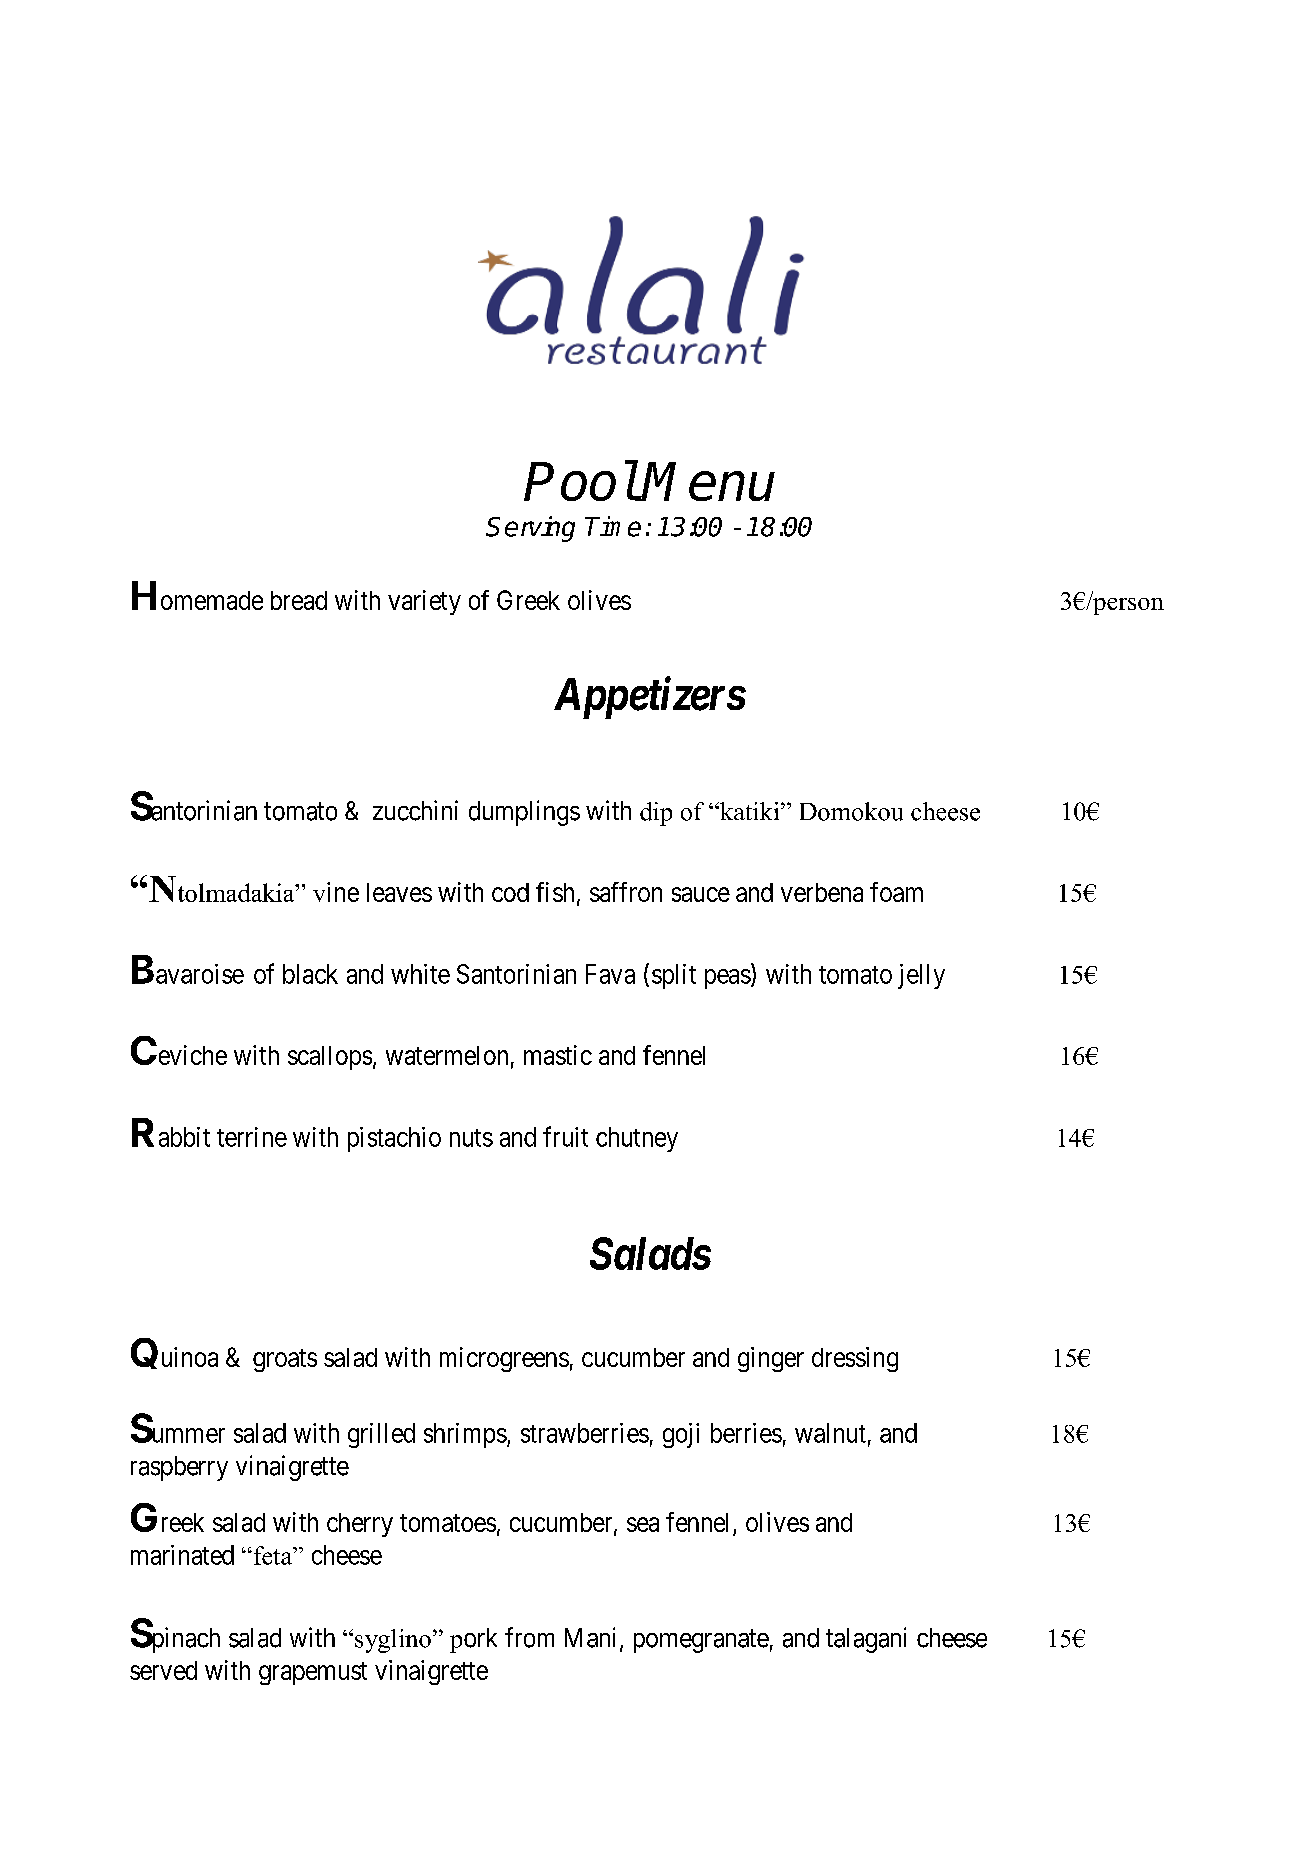 Image resolution: width=1310 pixels, height=1853 pixels. Describe the element at coordinates (613, 526) in the screenshot. I see `Time` at that location.
